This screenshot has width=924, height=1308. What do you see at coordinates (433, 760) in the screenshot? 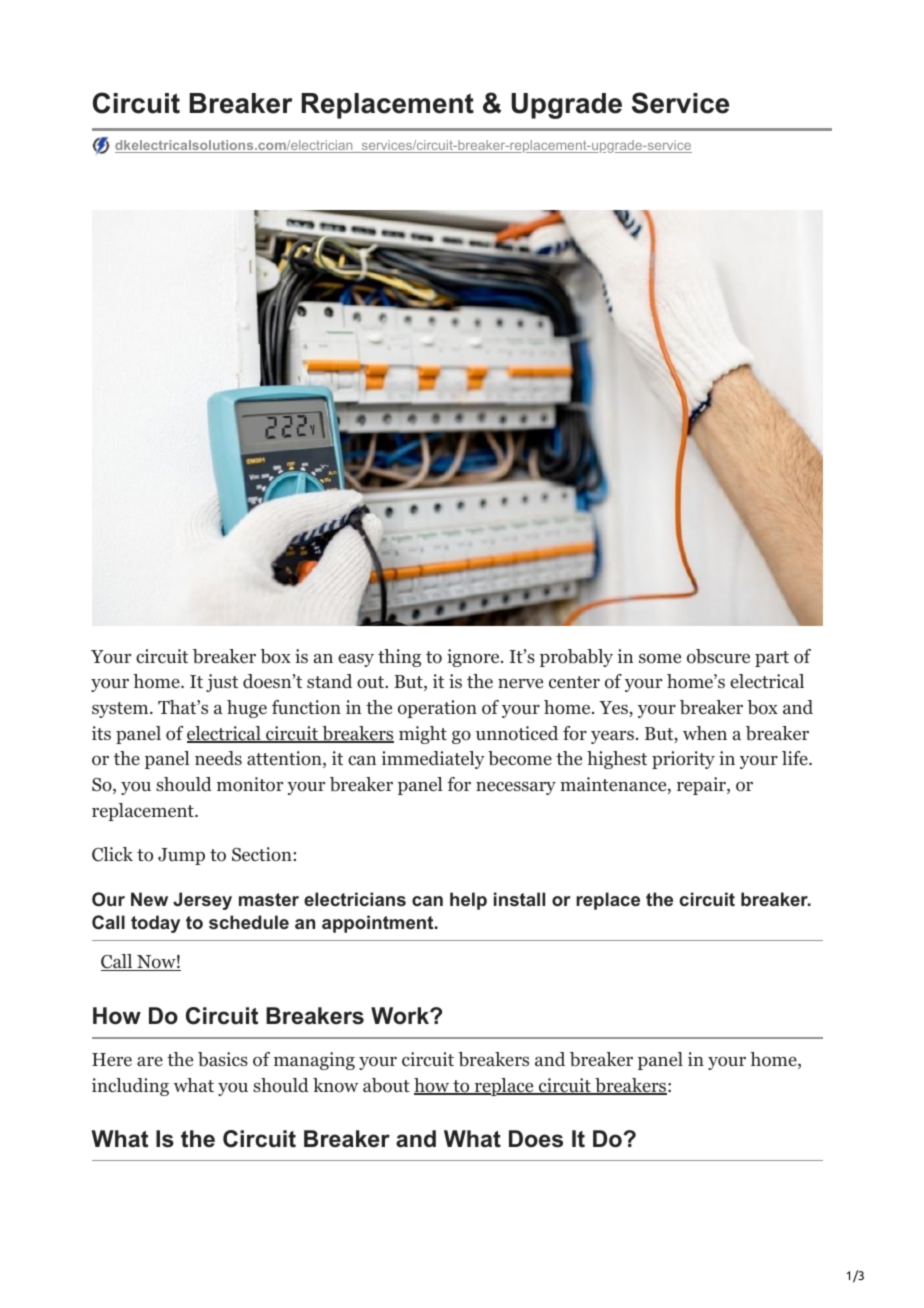
I see `immediately` at bounding box center [433, 760].
